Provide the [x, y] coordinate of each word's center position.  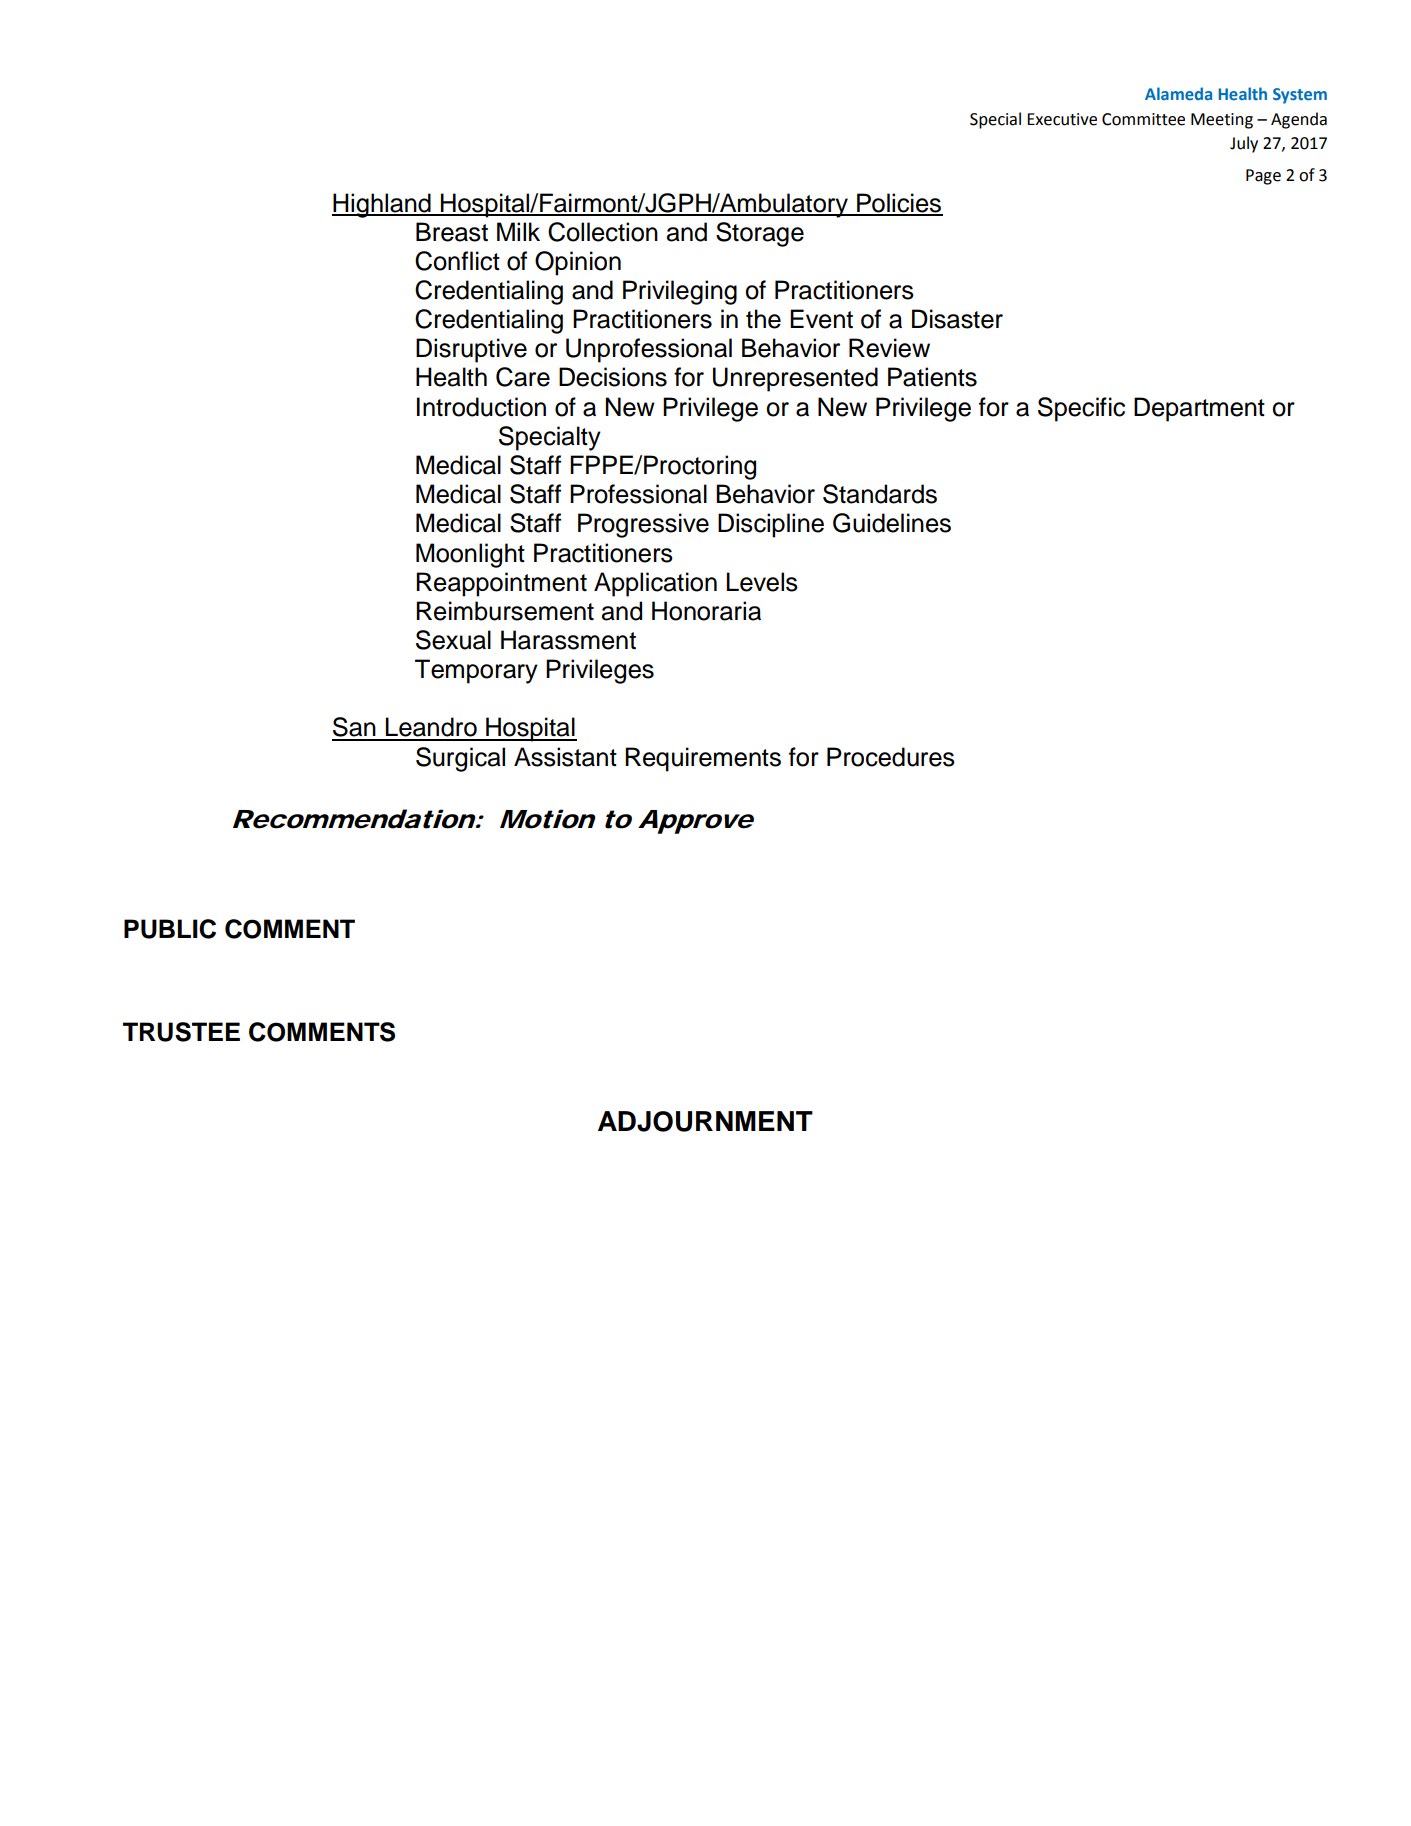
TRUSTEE [181, 1032]
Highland [382, 205]
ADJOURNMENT [705, 1121]
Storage [760, 234]
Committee [1143, 119]
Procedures [891, 757]
